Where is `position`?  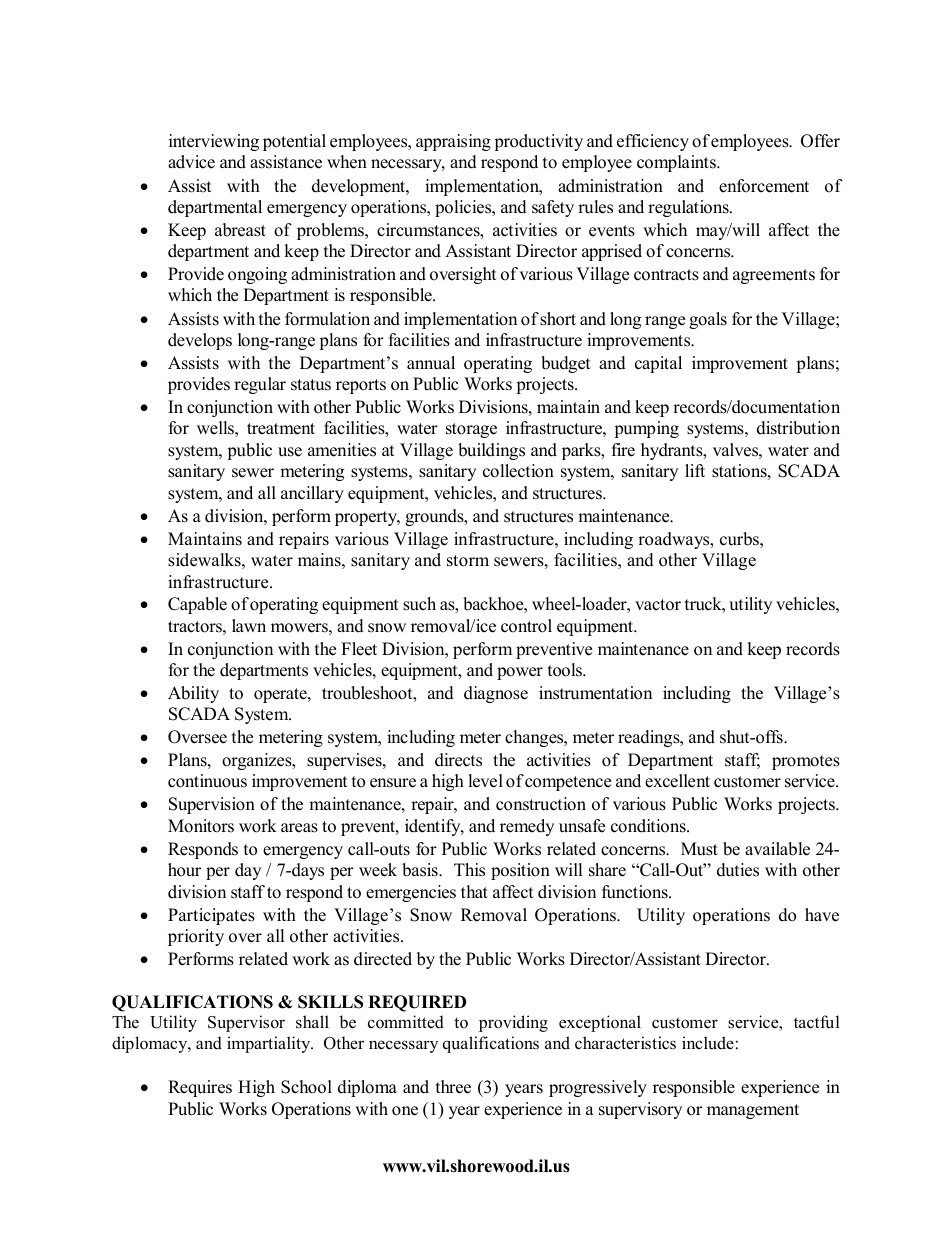 position is located at coordinates (520, 871).
